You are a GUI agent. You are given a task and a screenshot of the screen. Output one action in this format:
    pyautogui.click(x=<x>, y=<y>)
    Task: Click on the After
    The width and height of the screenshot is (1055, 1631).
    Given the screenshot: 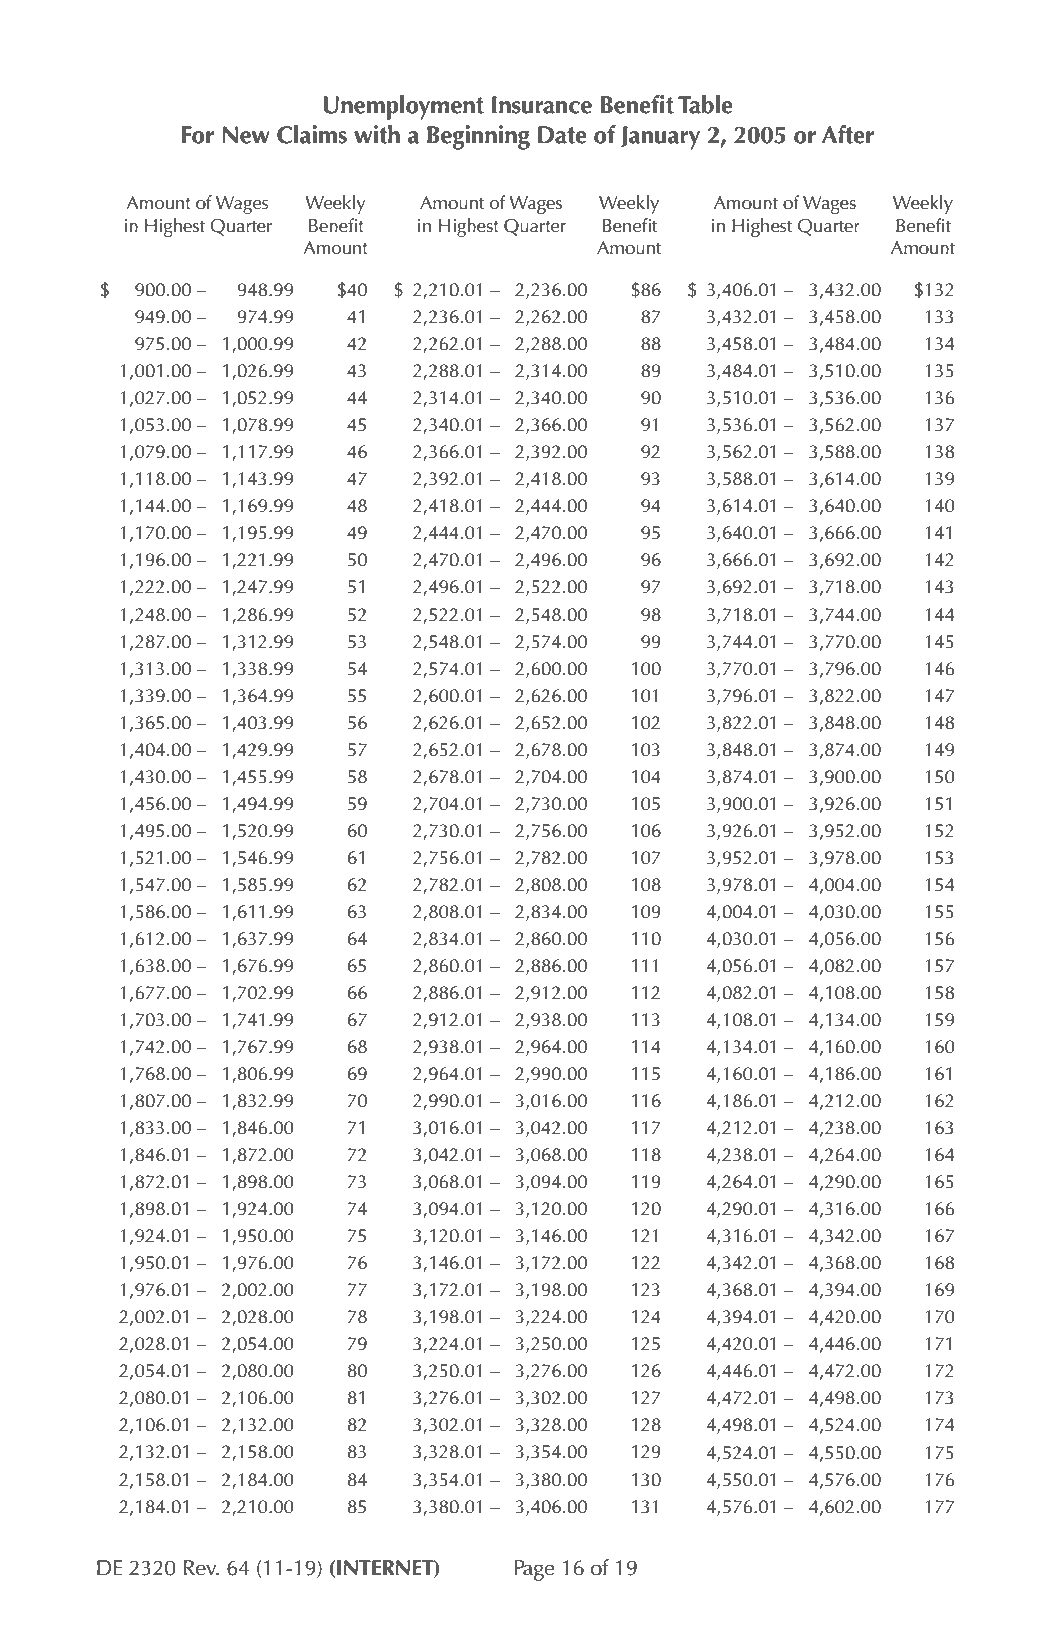 What is the action you would take?
    pyautogui.click(x=848, y=134)
